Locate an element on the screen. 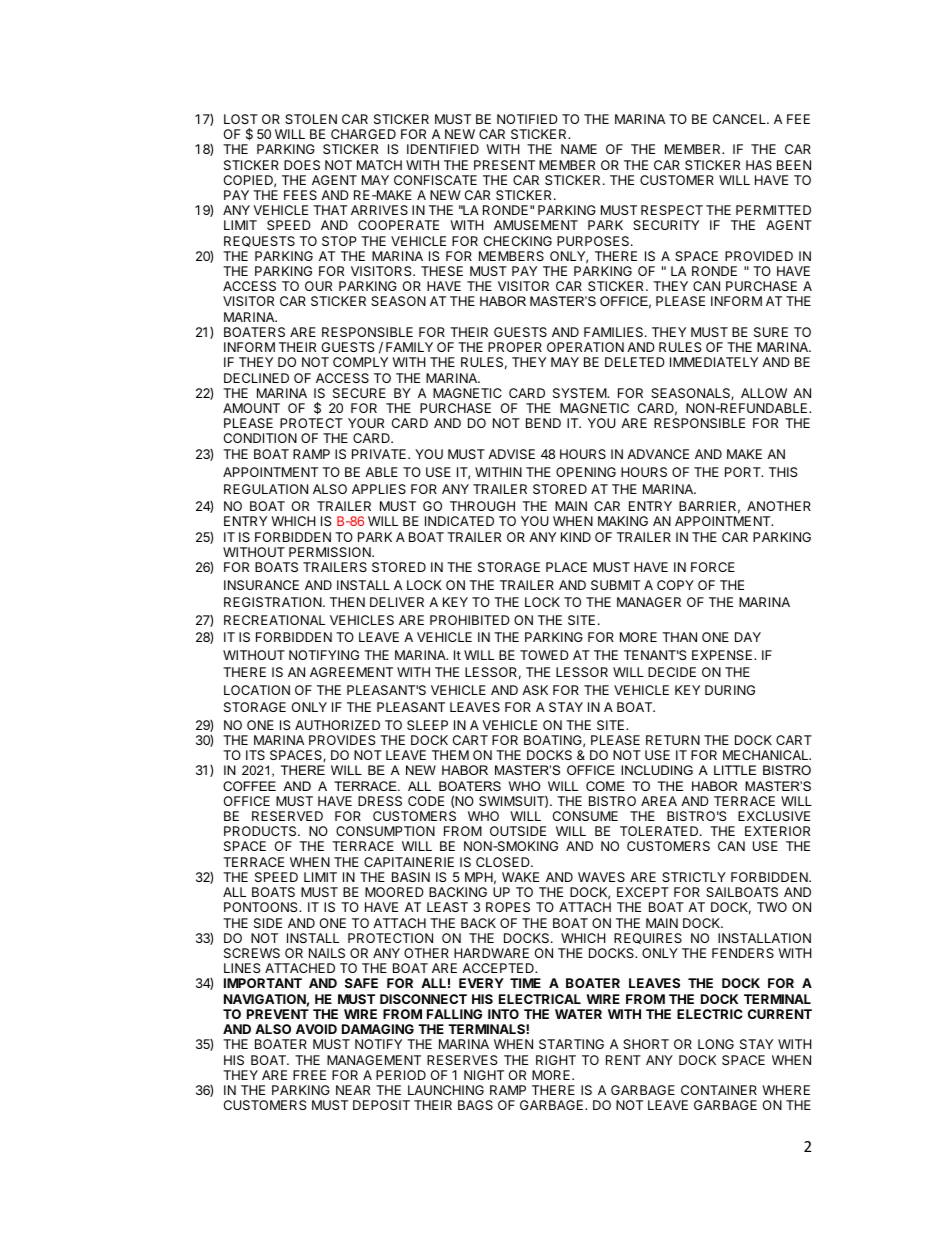  DOES is located at coordinates (302, 165).
